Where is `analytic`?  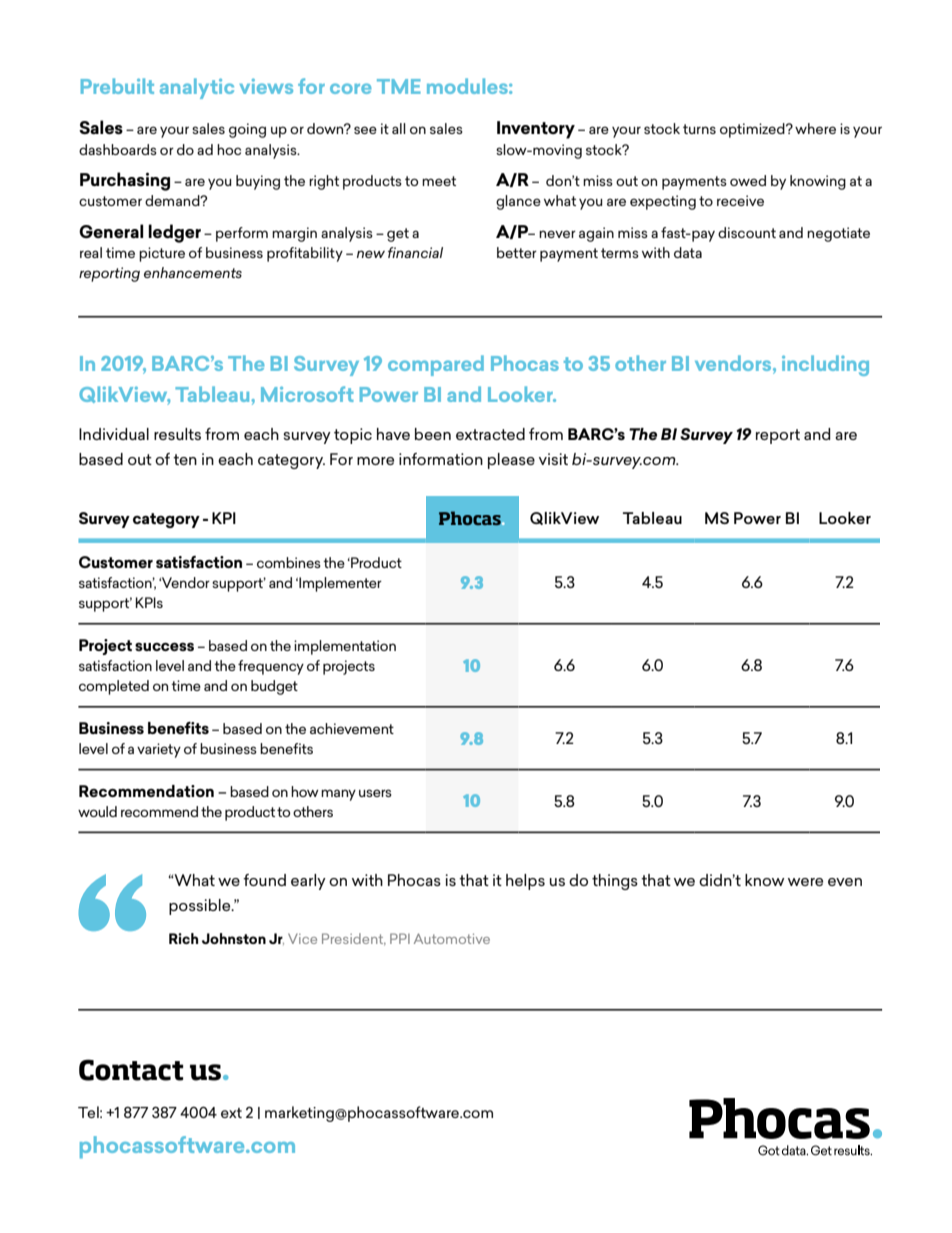
analytic is located at coordinates (197, 88).
